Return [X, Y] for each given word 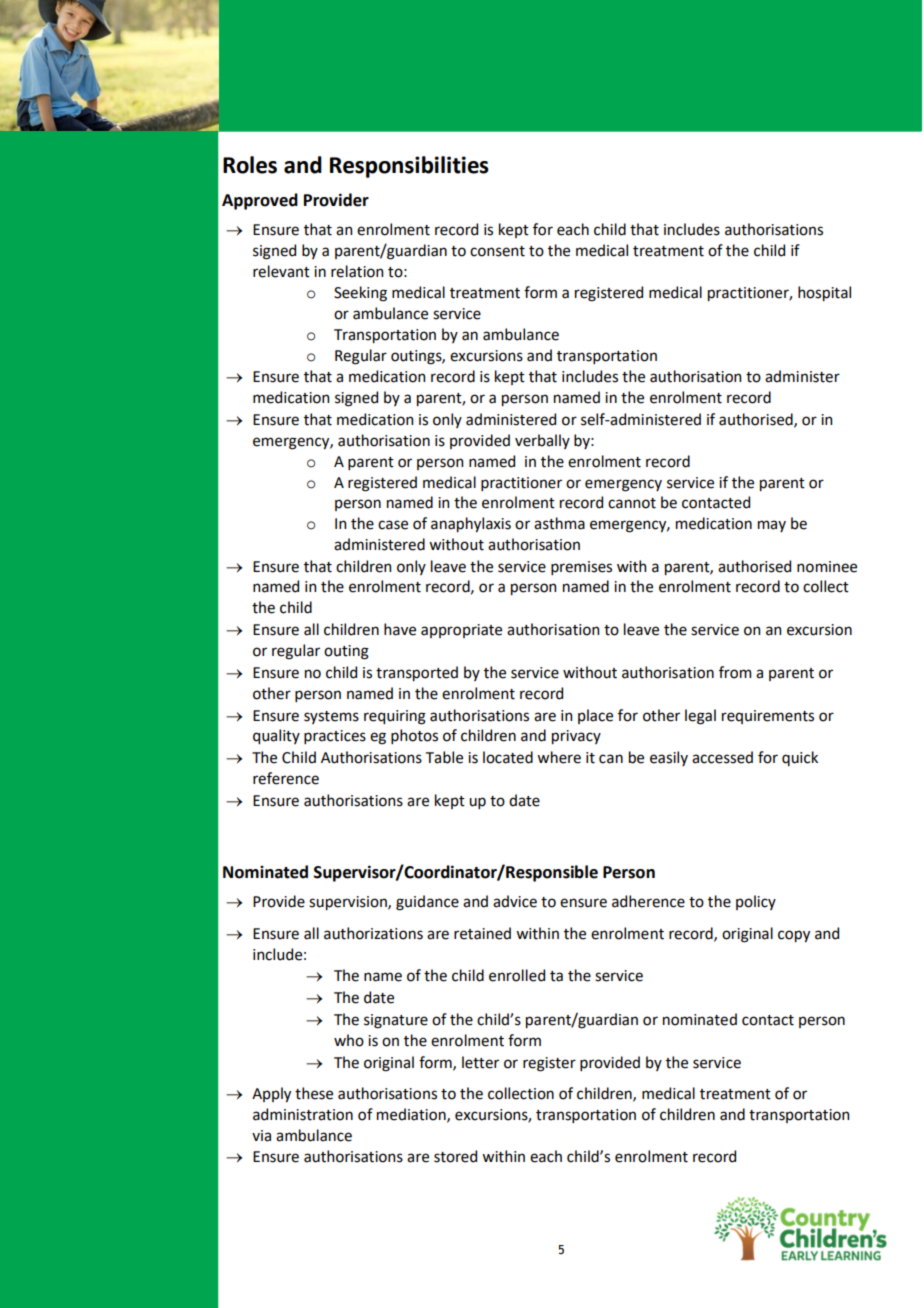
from [735, 672]
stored [455, 1156]
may [772, 526]
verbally [542, 441]
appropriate [461, 631]
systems [331, 717]
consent [497, 251]
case [393, 525]
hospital [824, 293]
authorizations [373, 933]
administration [303, 1114]
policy [756, 902]
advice [515, 901]
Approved [260, 201]
